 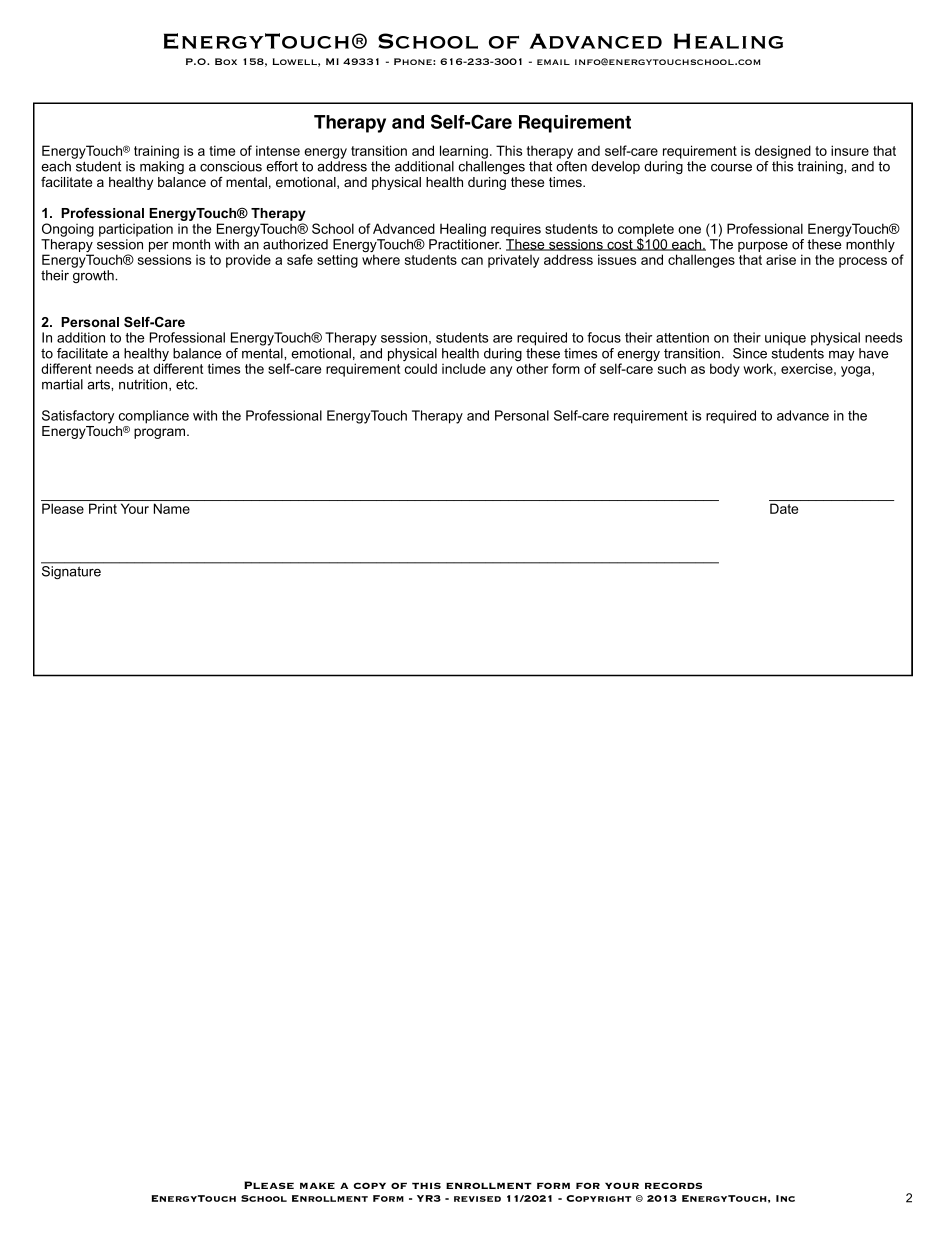 I want to click on Name, so click(x=172, y=508).
